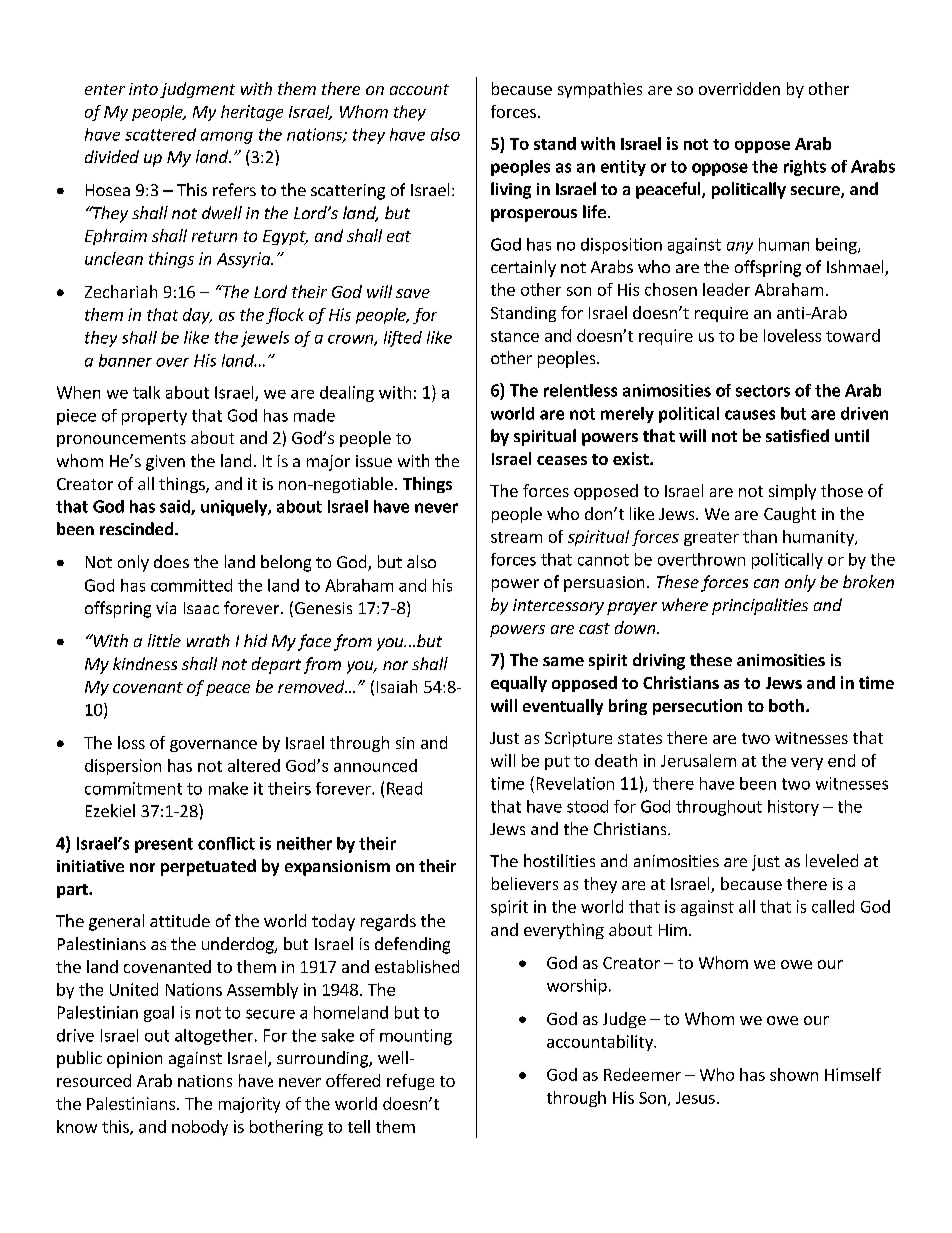 The image size is (952, 1233). What do you see at coordinates (200, 1128) in the document?
I see `nobody` at bounding box center [200, 1128].
